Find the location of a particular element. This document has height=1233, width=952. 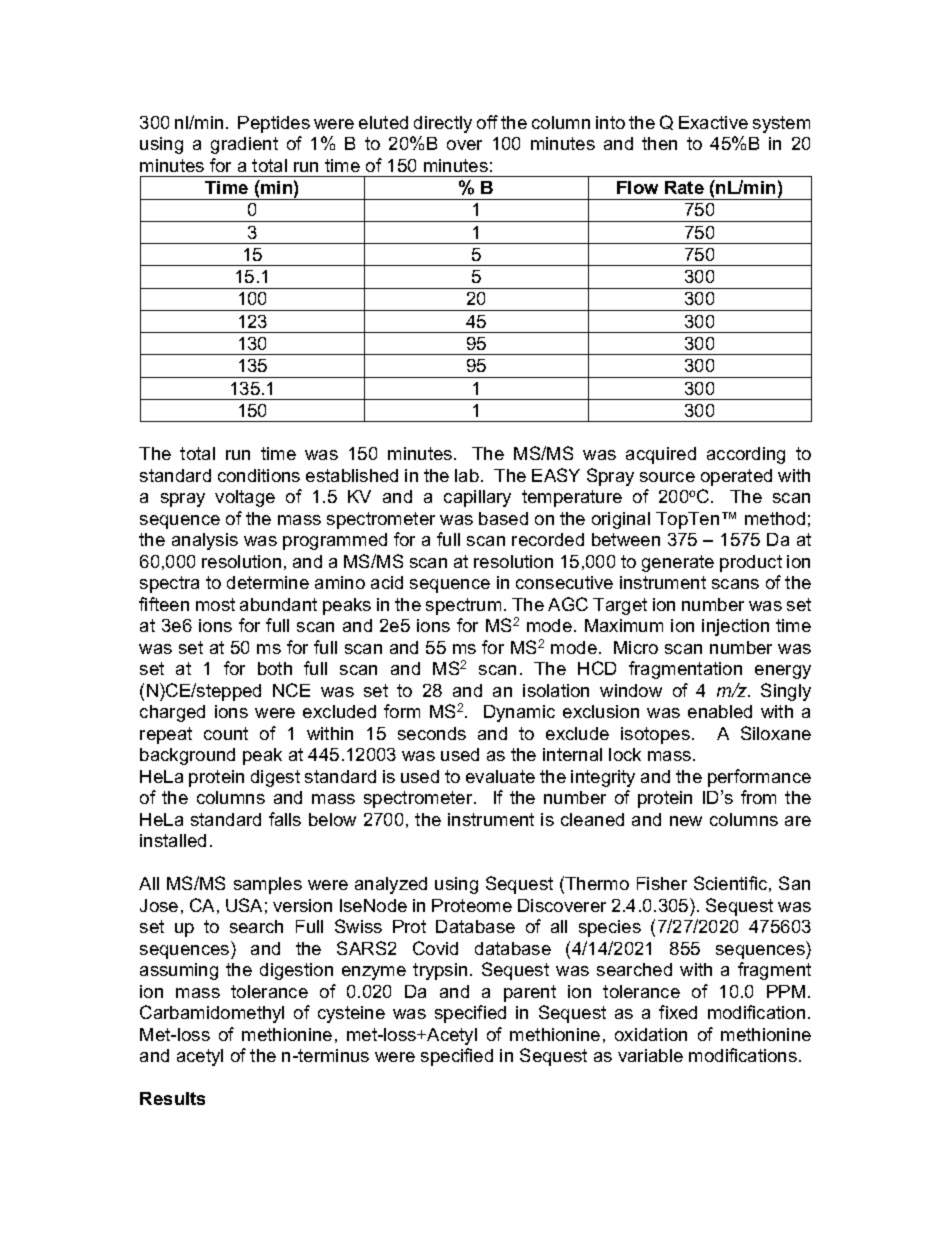

off is located at coordinates (487, 122).
